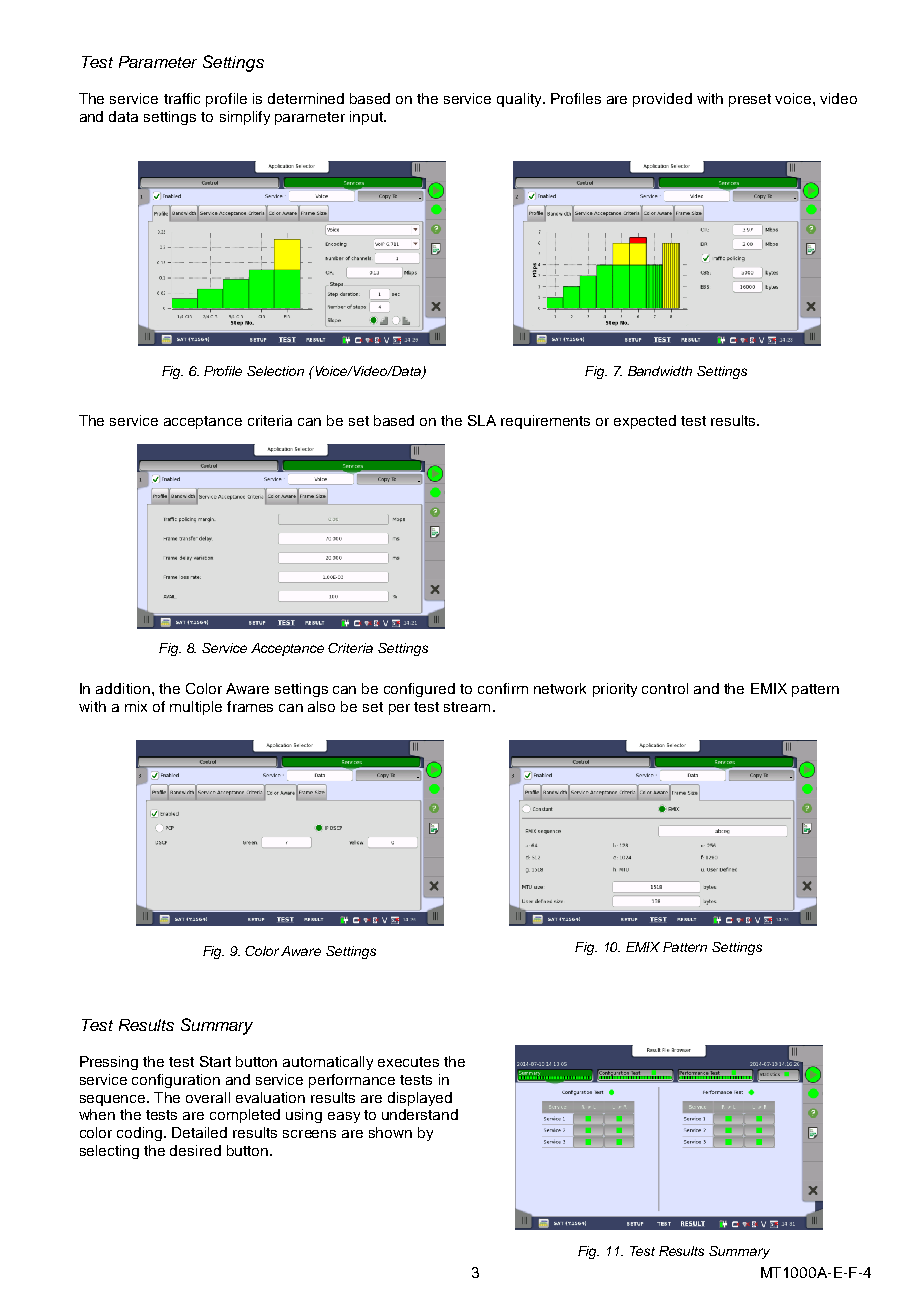 This page has height=1308, width=924. Describe the element at coordinates (275, 371) in the page. I see `Selection` at that location.
